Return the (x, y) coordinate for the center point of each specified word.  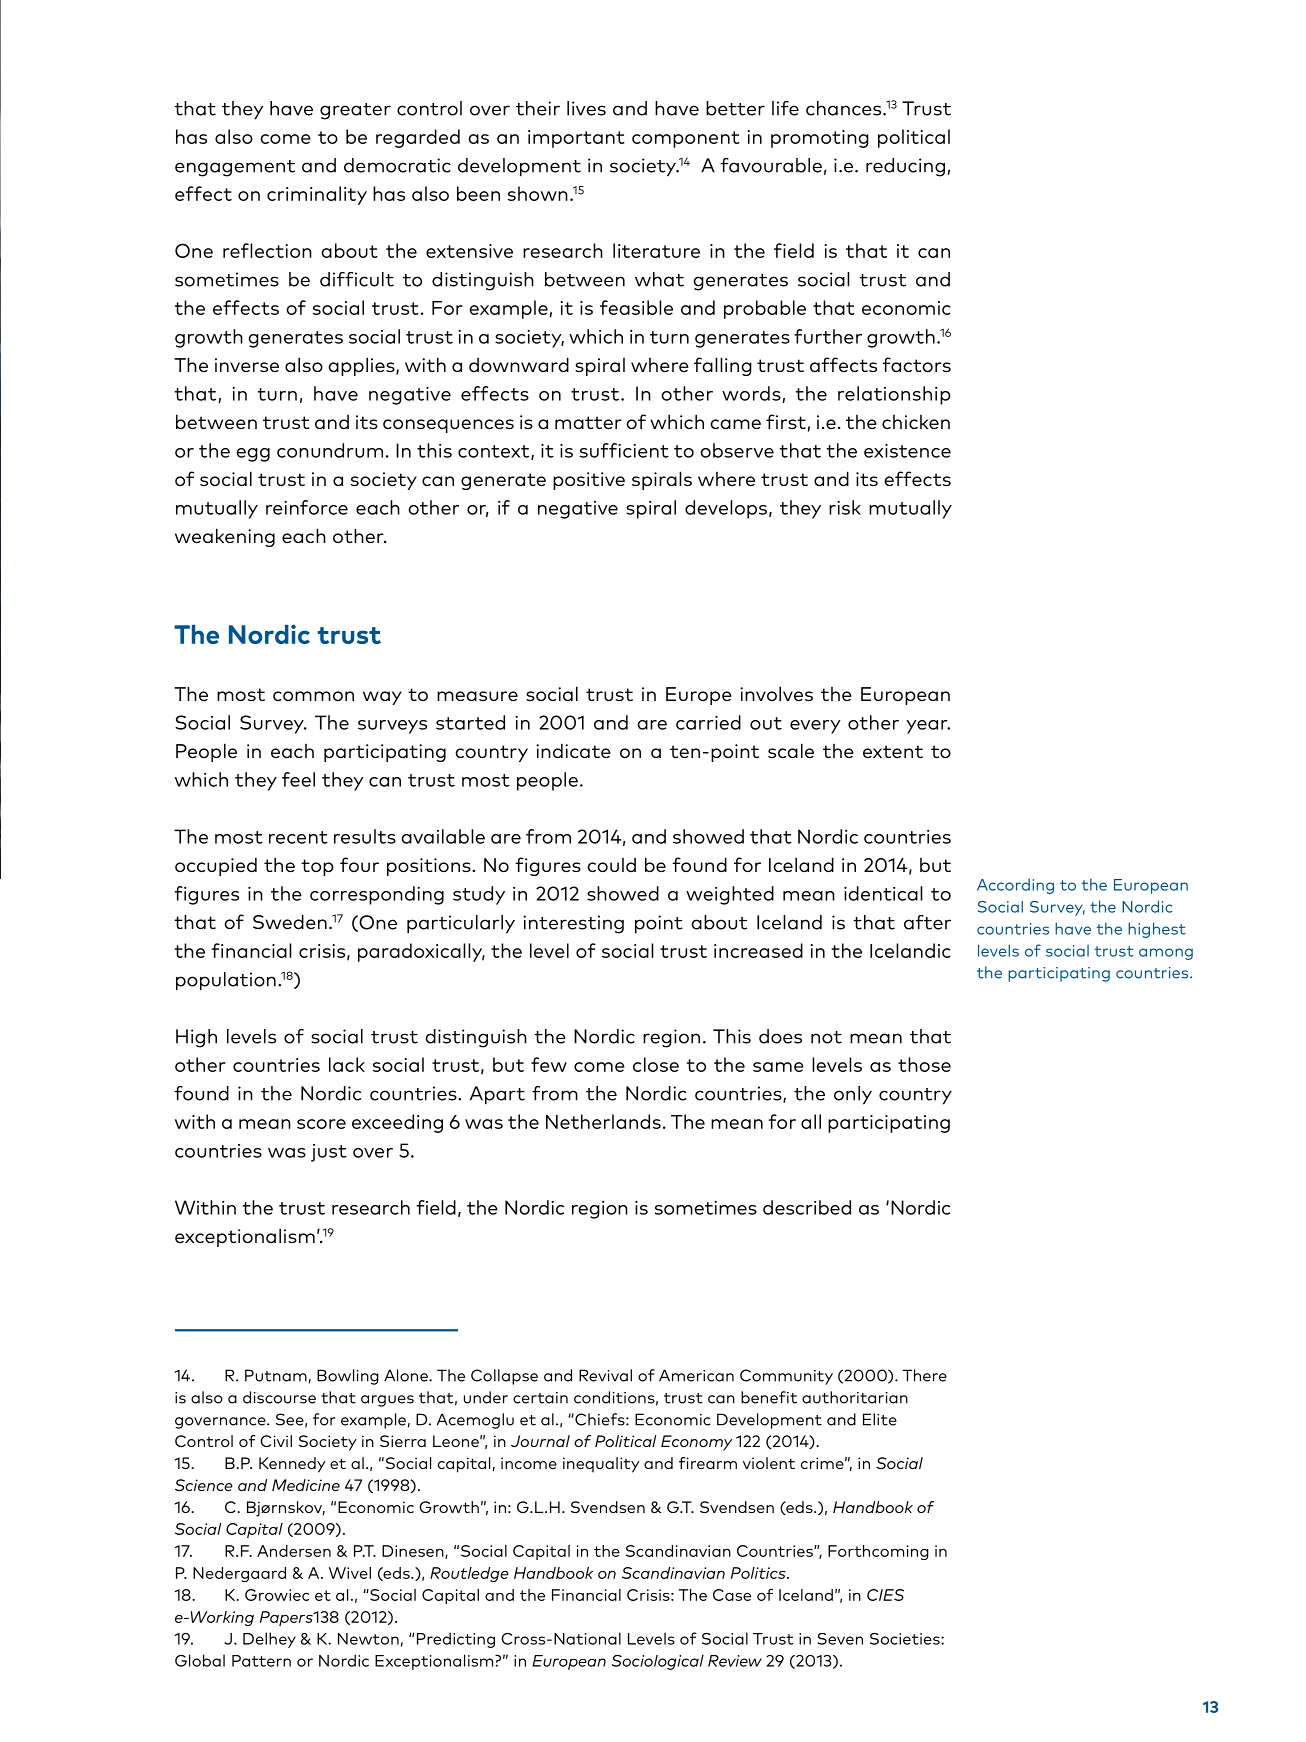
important (576, 139)
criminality (317, 195)
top (317, 867)
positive (589, 481)
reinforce (307, 507)
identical (883, 893)
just (329, 1153)
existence (907, 451)
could (611, 865)
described (807, 1207)
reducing (905, 167)
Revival (605, 1375)
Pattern (261, 1661)
